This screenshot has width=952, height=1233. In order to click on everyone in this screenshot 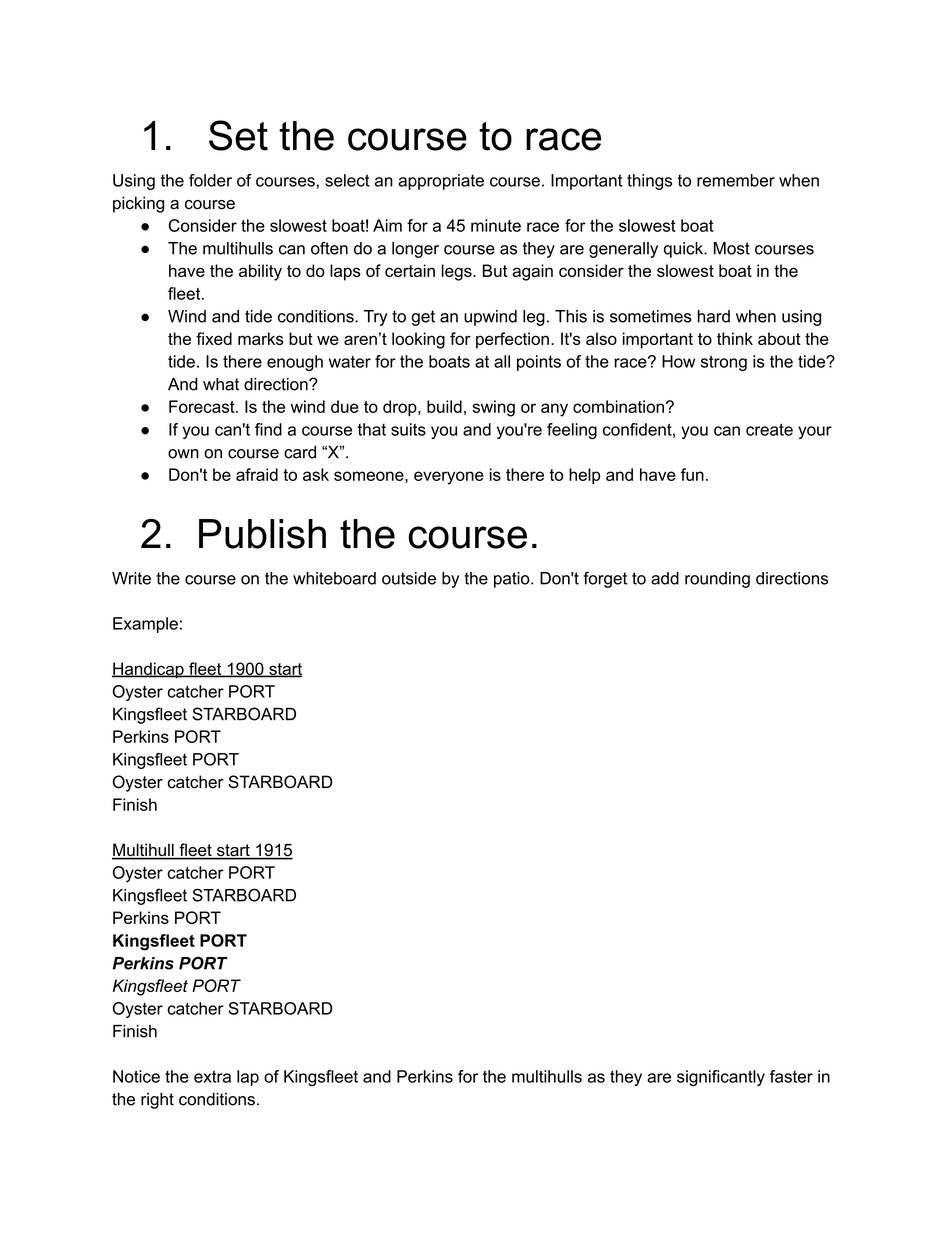, I will do `click(449, 478)`.
